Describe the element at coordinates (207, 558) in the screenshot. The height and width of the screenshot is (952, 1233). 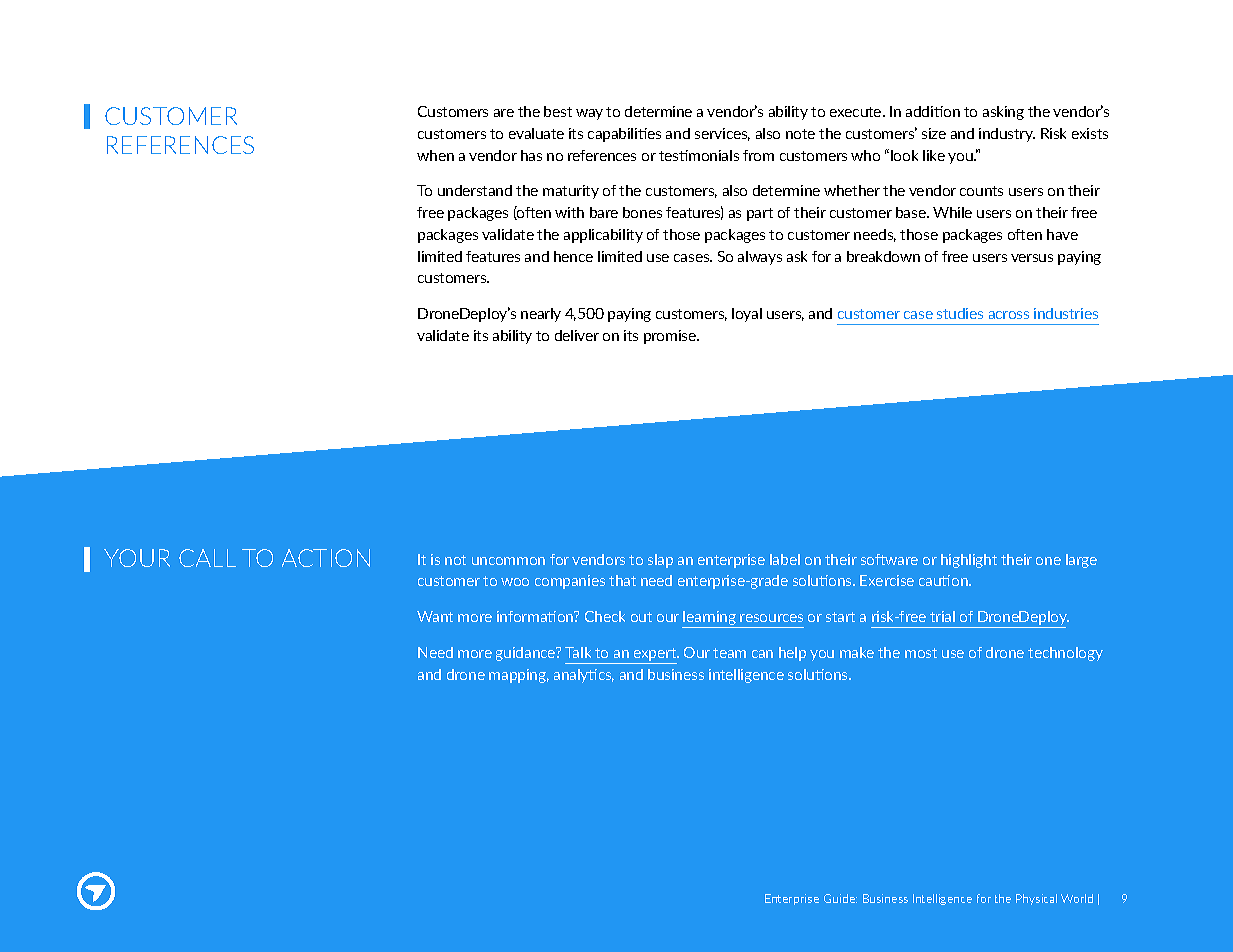
I see `CALL` at that location.
